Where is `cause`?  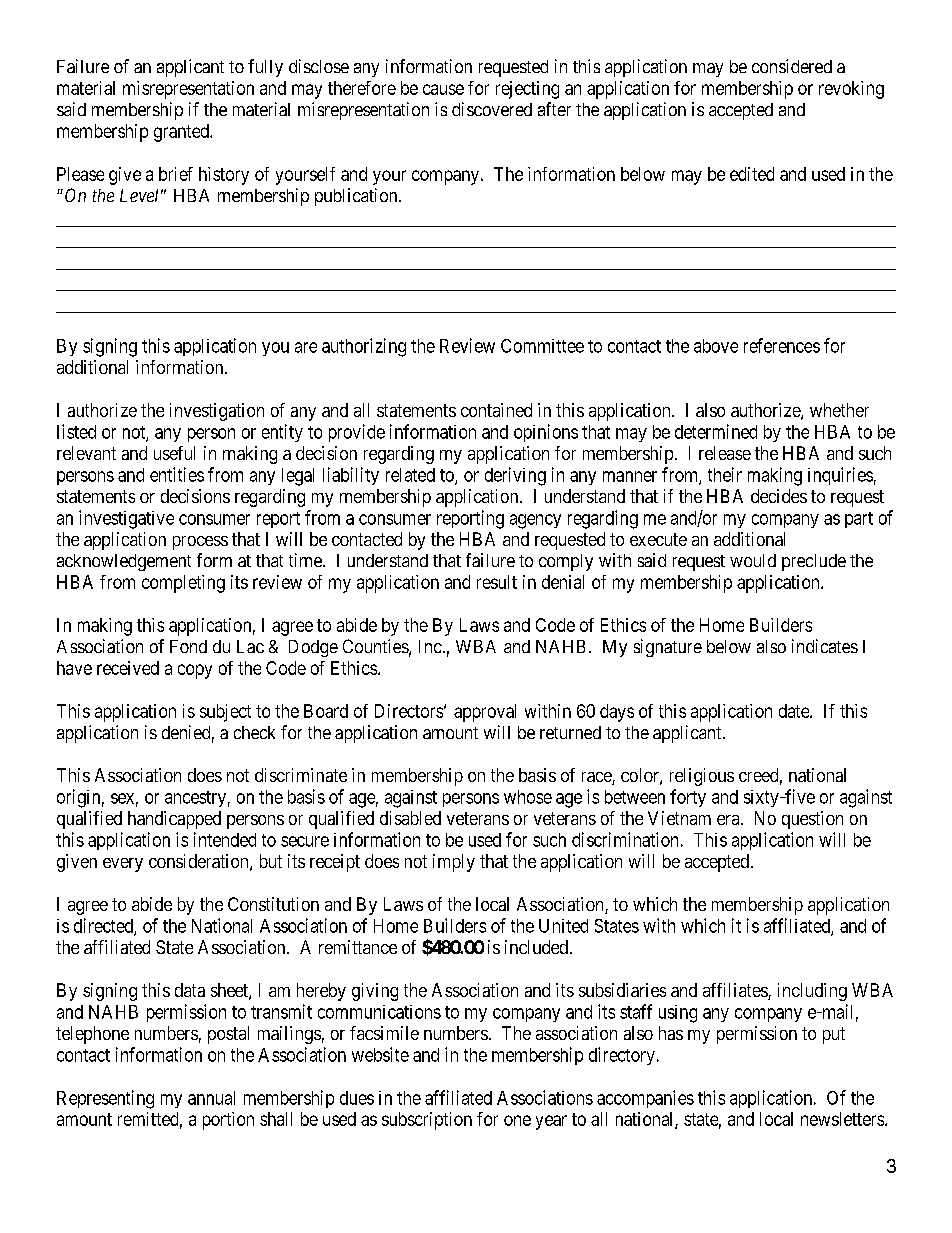 cause is located at coordinates (443, 89).
